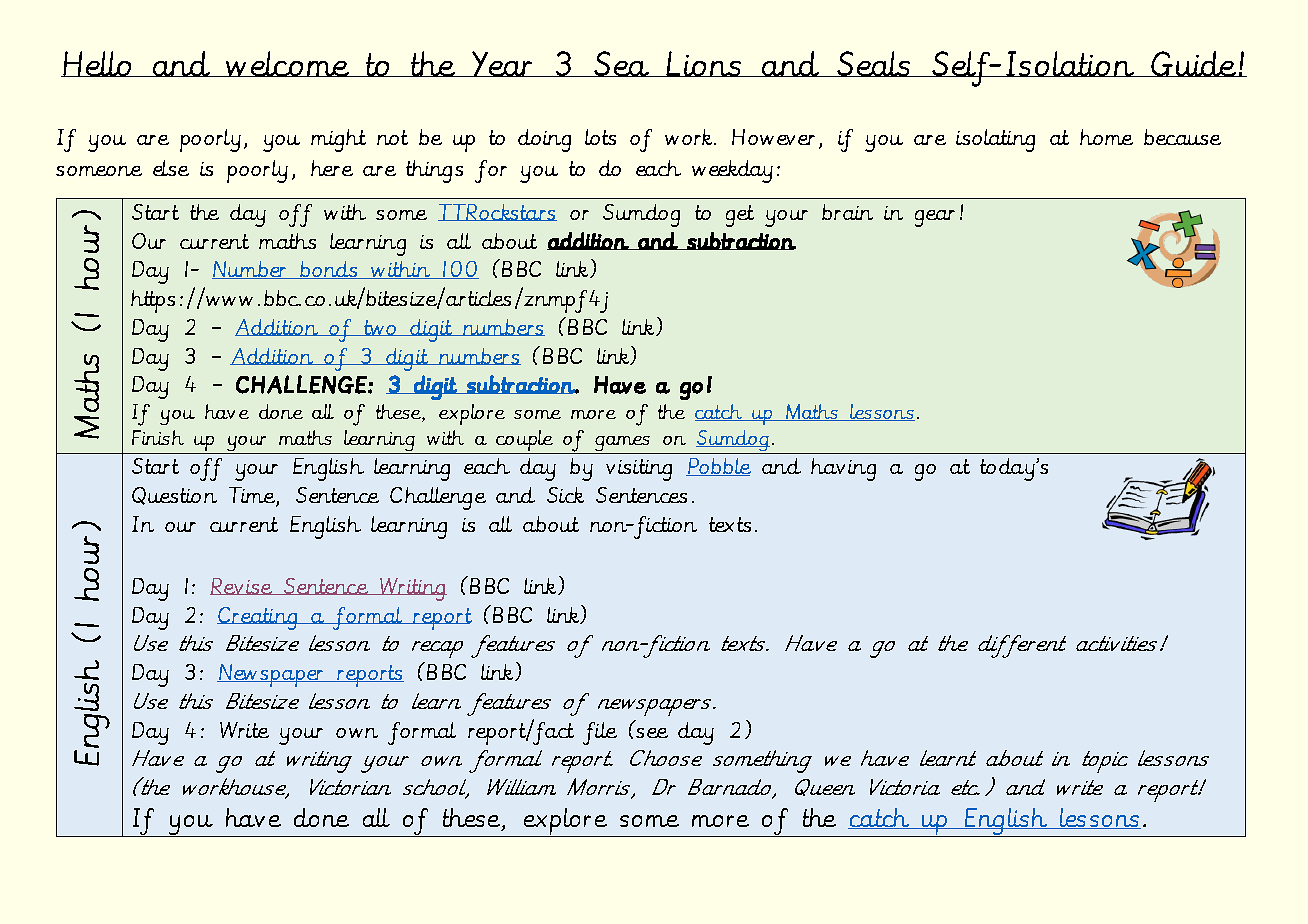  I want to click on Guide, so click(1194, 64).
